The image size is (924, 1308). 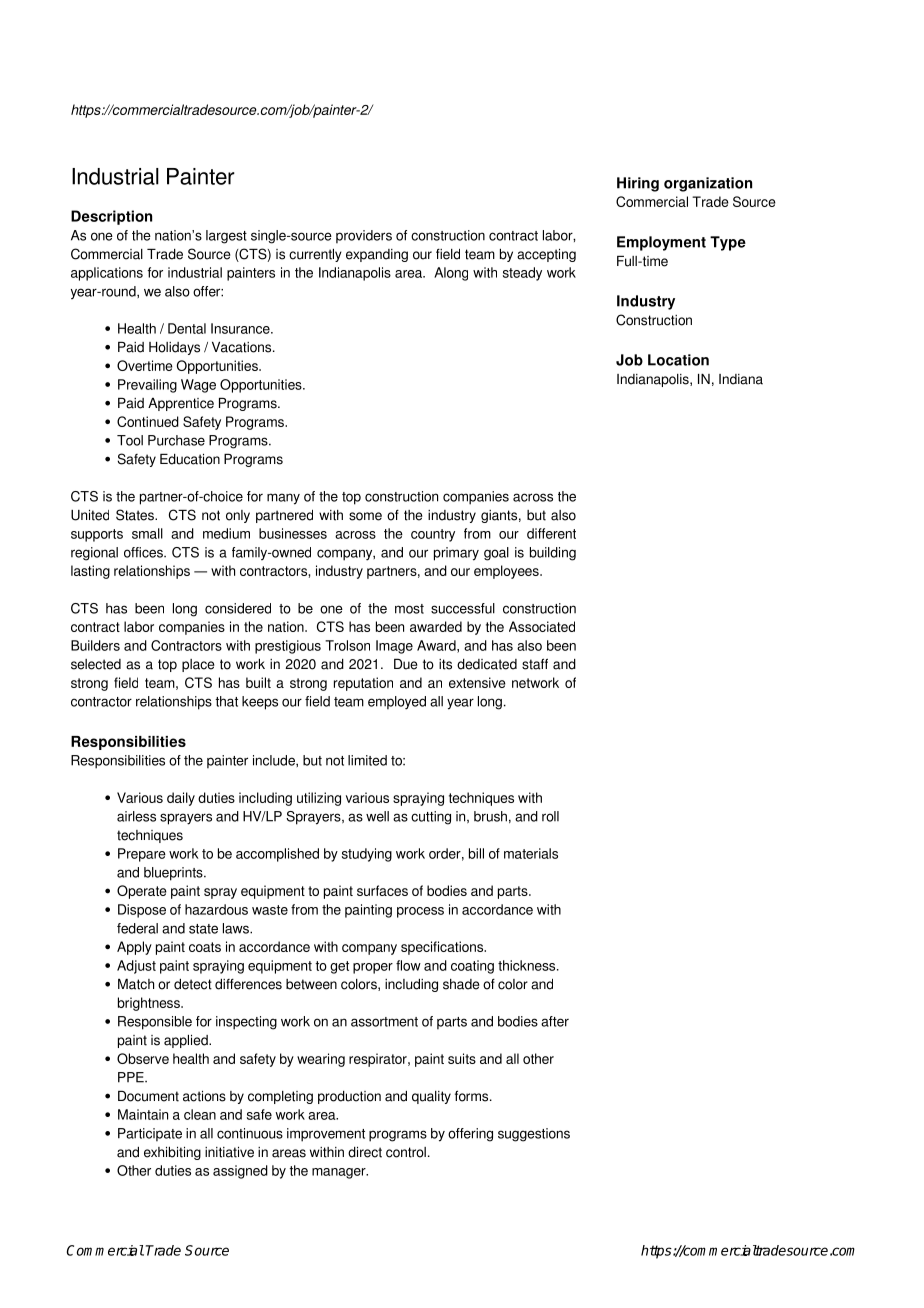 I want to click on staff, so click(x=535, y=664).
